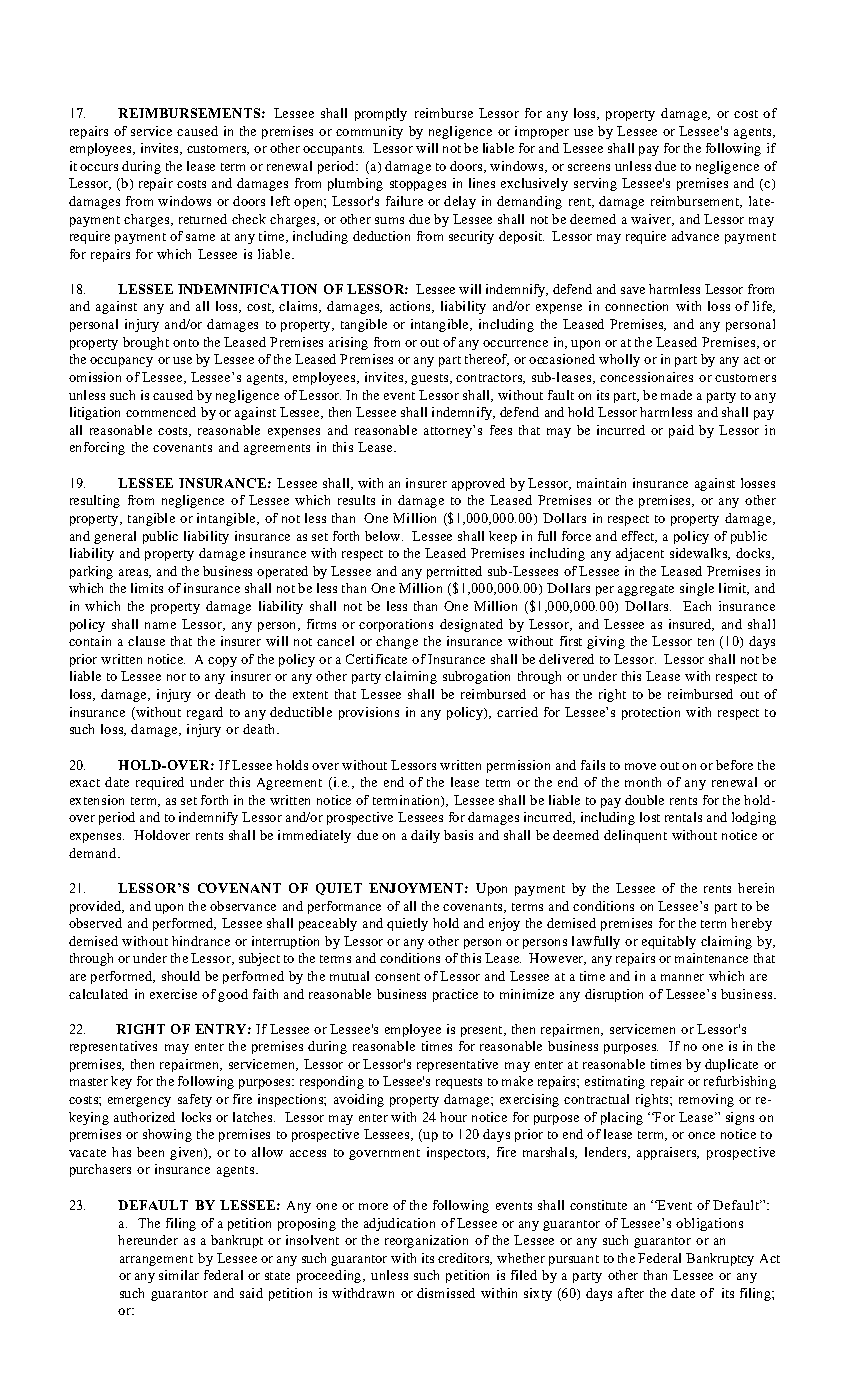  What do you see at coordinates (115, 537) in the page?
I see `general` at bounding box center [115, 537].
